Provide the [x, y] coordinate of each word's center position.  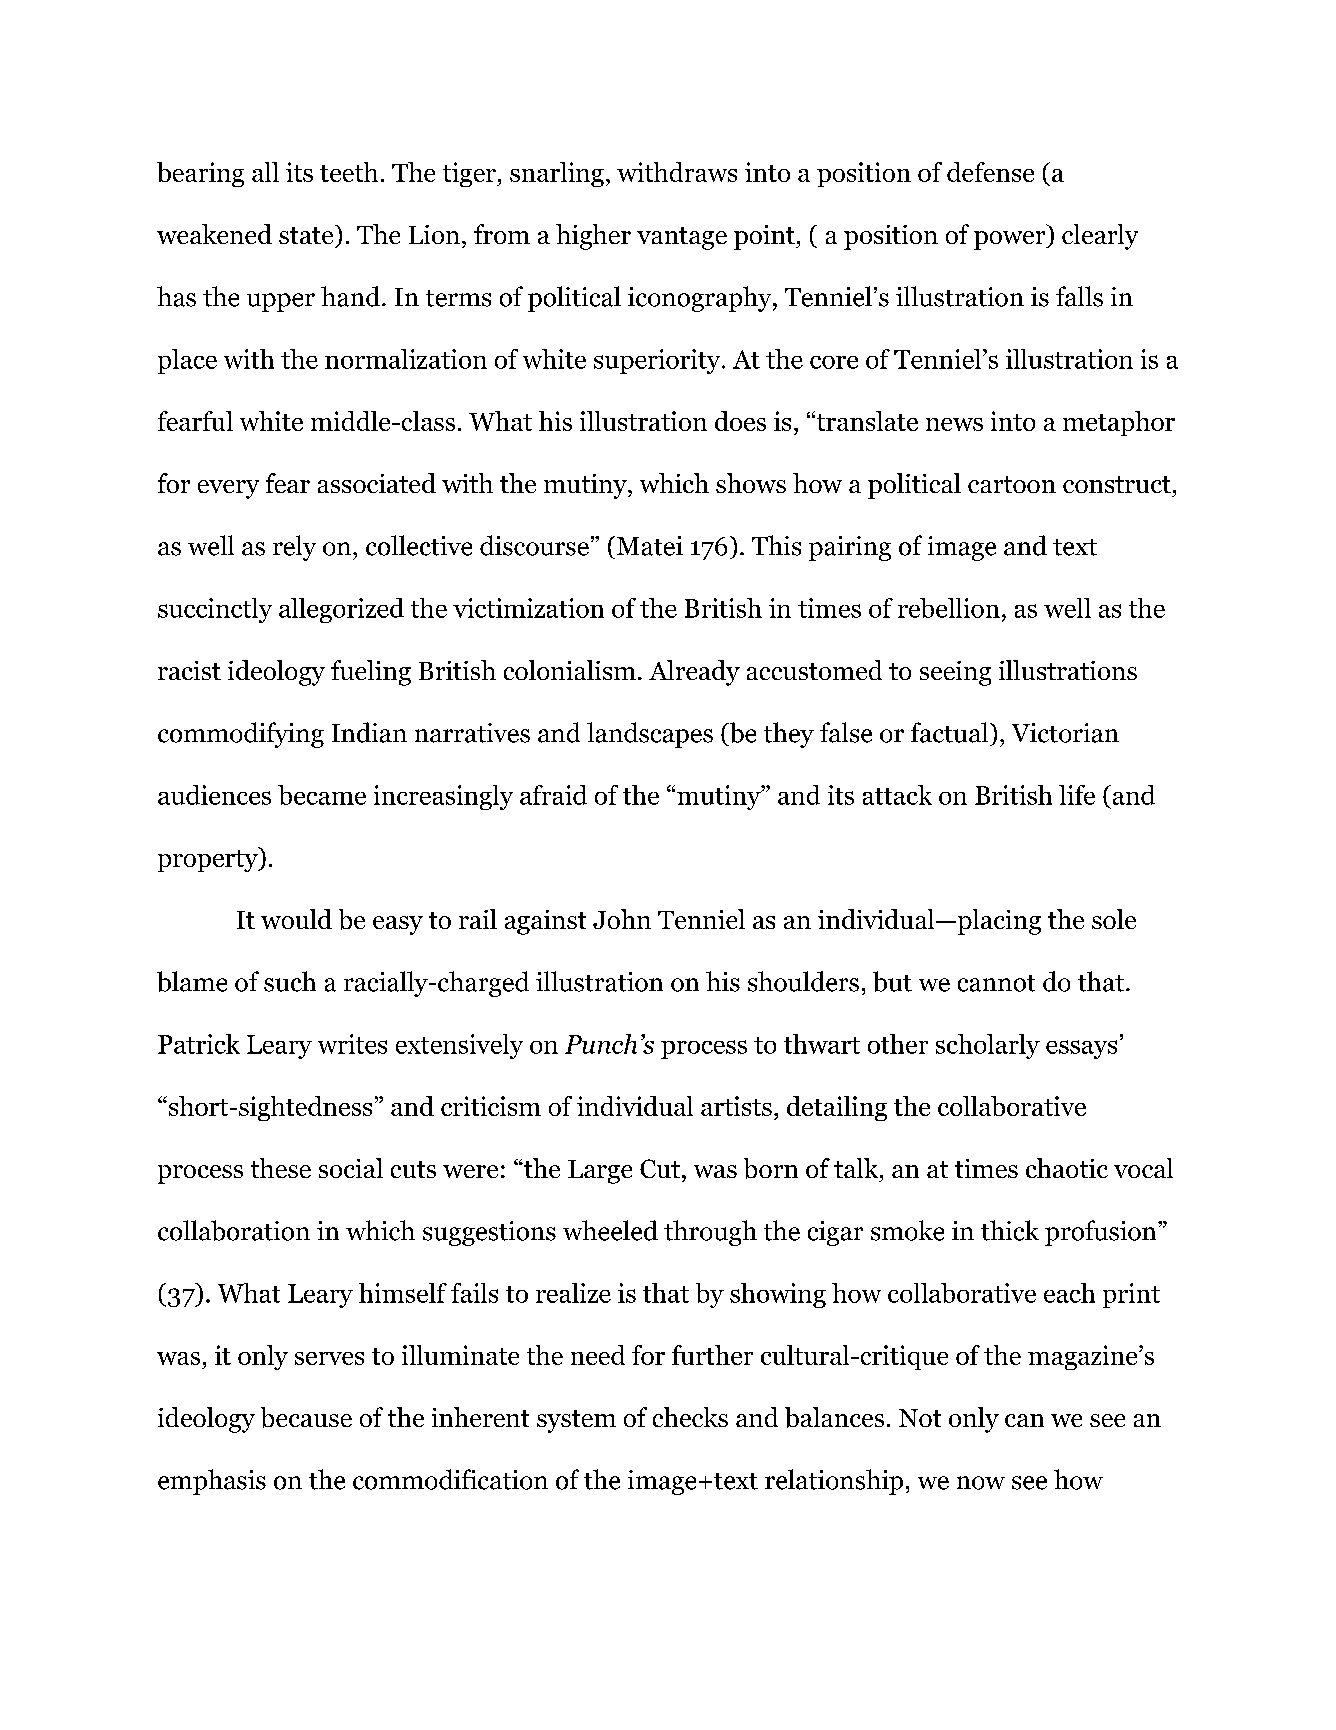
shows [751, 483]
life [1077, 795]
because [306, 1417]
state [307, 234]
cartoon [1012, 484]
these [281, 1168]
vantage [682, 238]
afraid [553, 795]
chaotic [1067, 1168]
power [1010, 240]
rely [294, 548]
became [322, 795]
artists [736, 1106]
